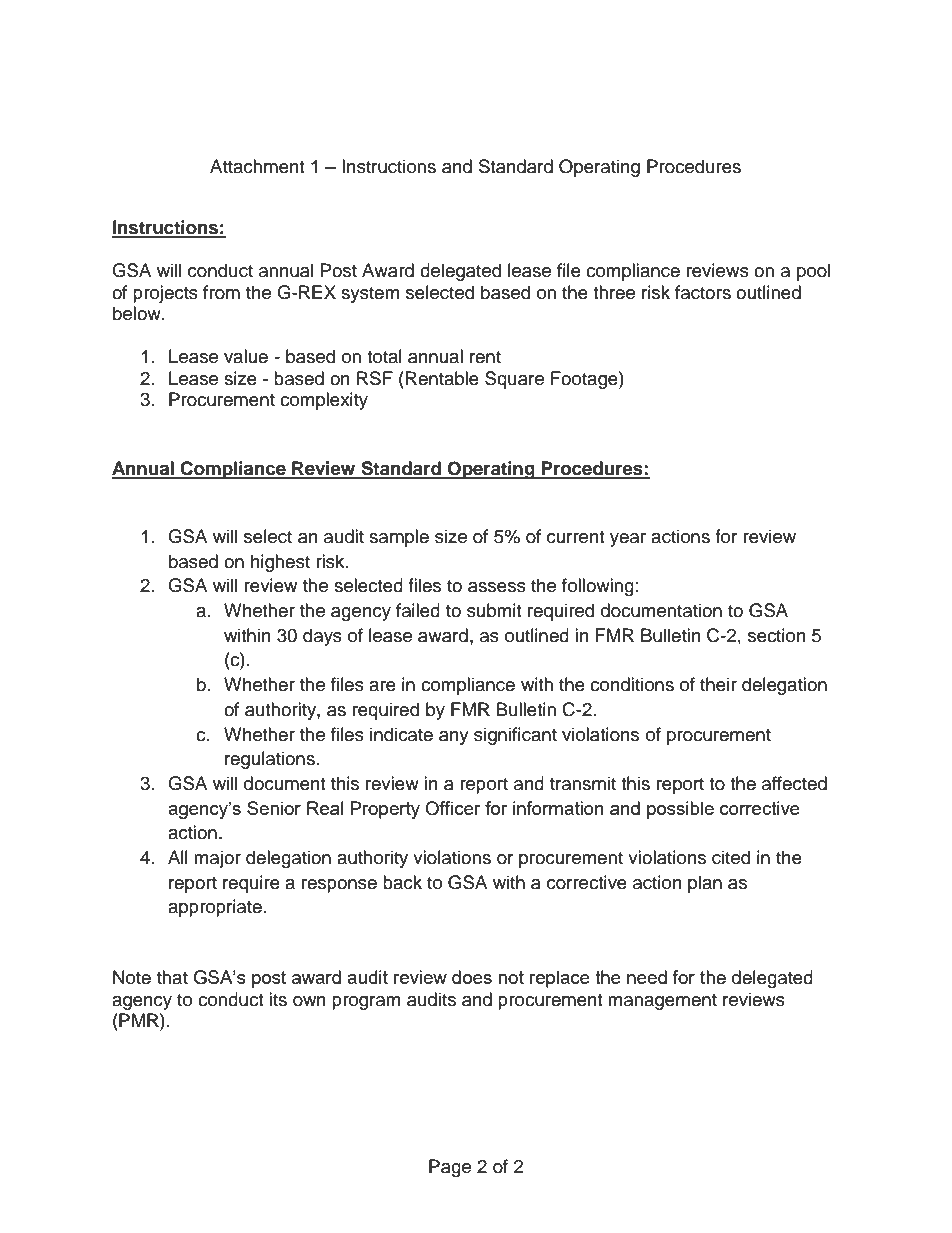 The width and height of the screenshot is (952, 1233). I want to click on highest, so click(280, 563).
